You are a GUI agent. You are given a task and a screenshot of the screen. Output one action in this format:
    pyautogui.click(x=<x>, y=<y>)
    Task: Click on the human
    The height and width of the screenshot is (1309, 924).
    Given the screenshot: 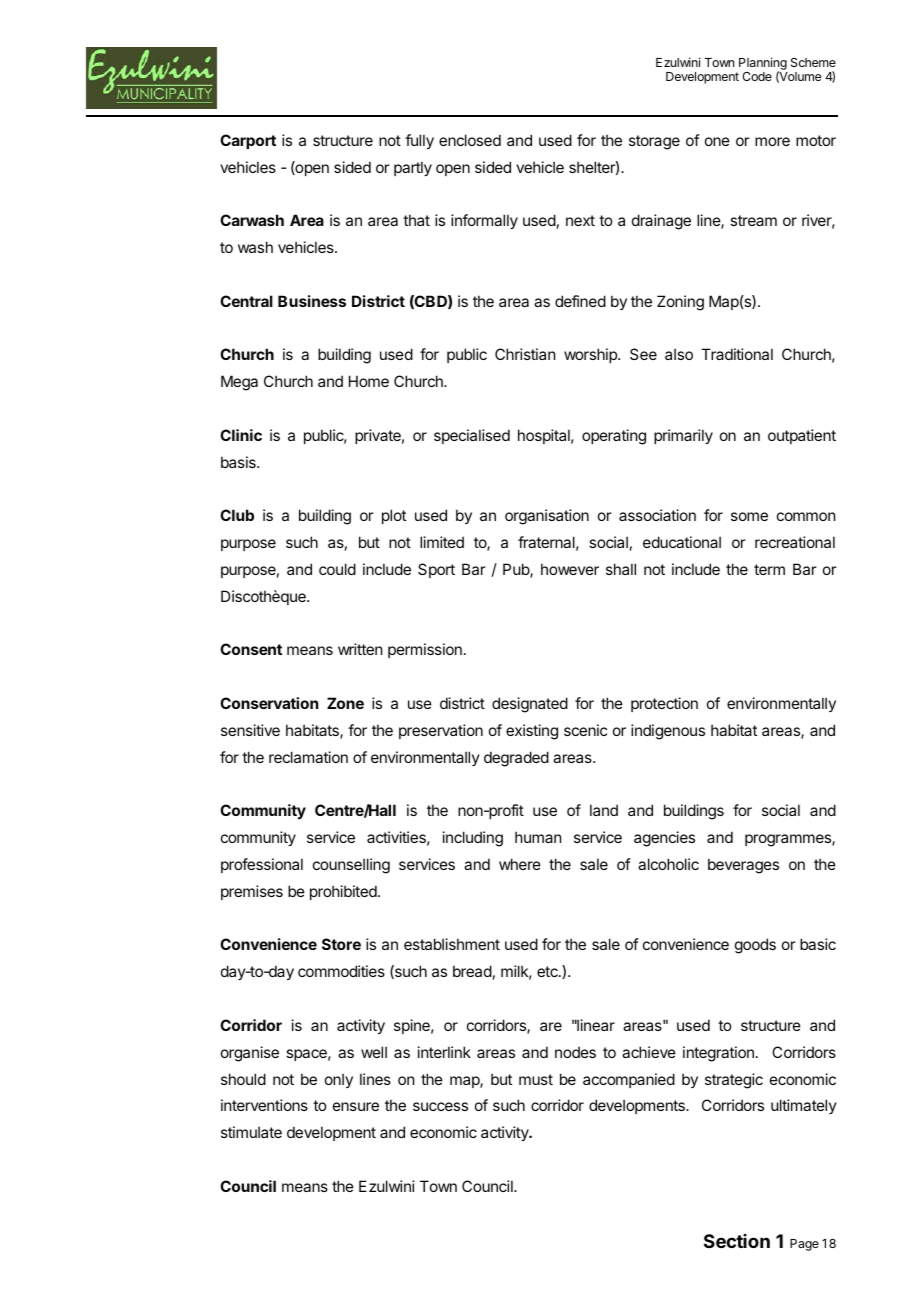 What is the action you would take?
    pyautogui.click(x=538, y=837)
